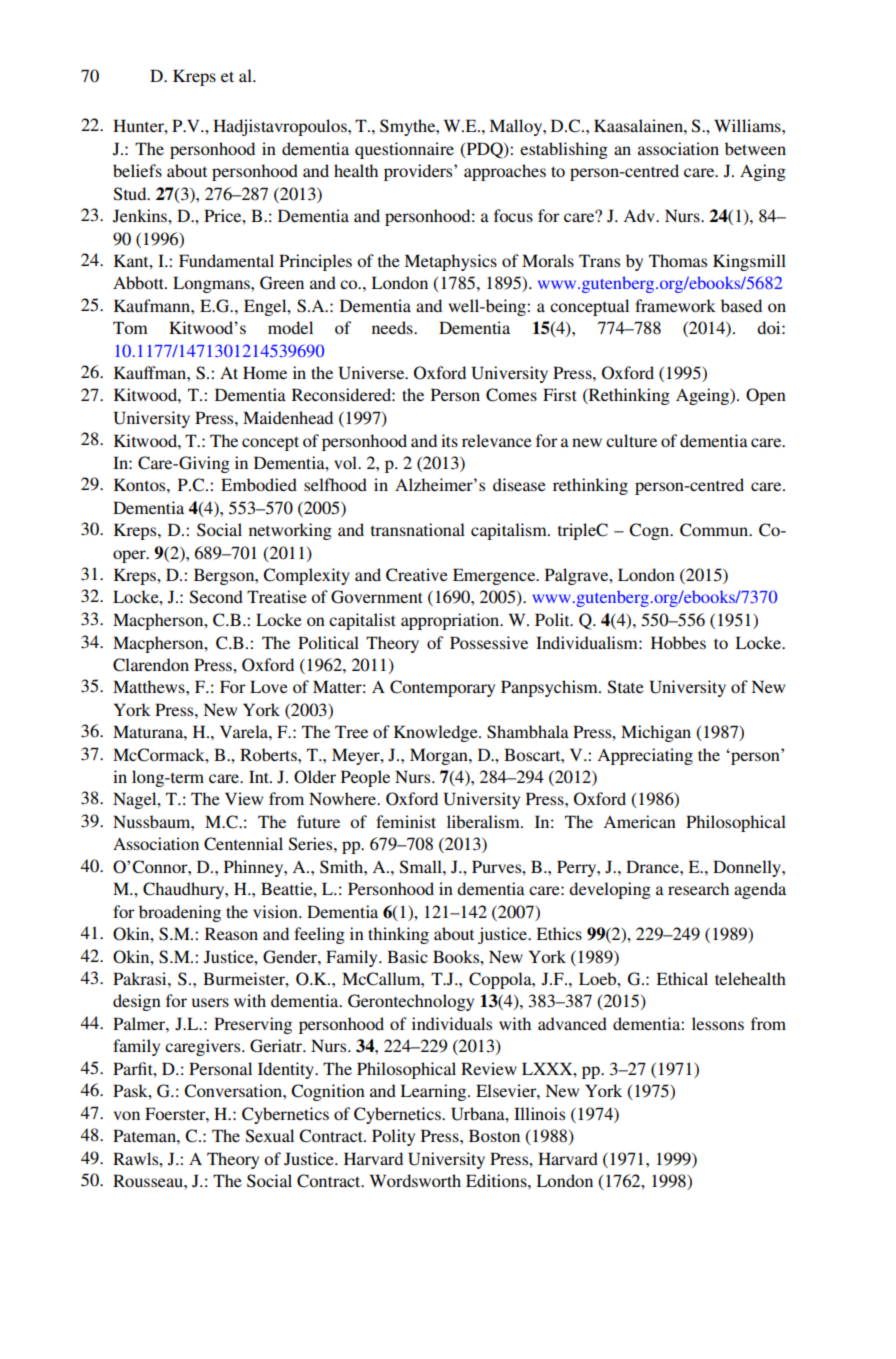 This screenshot has height=1359, width=896. I want to click on Ethical, so click(682, 978).
